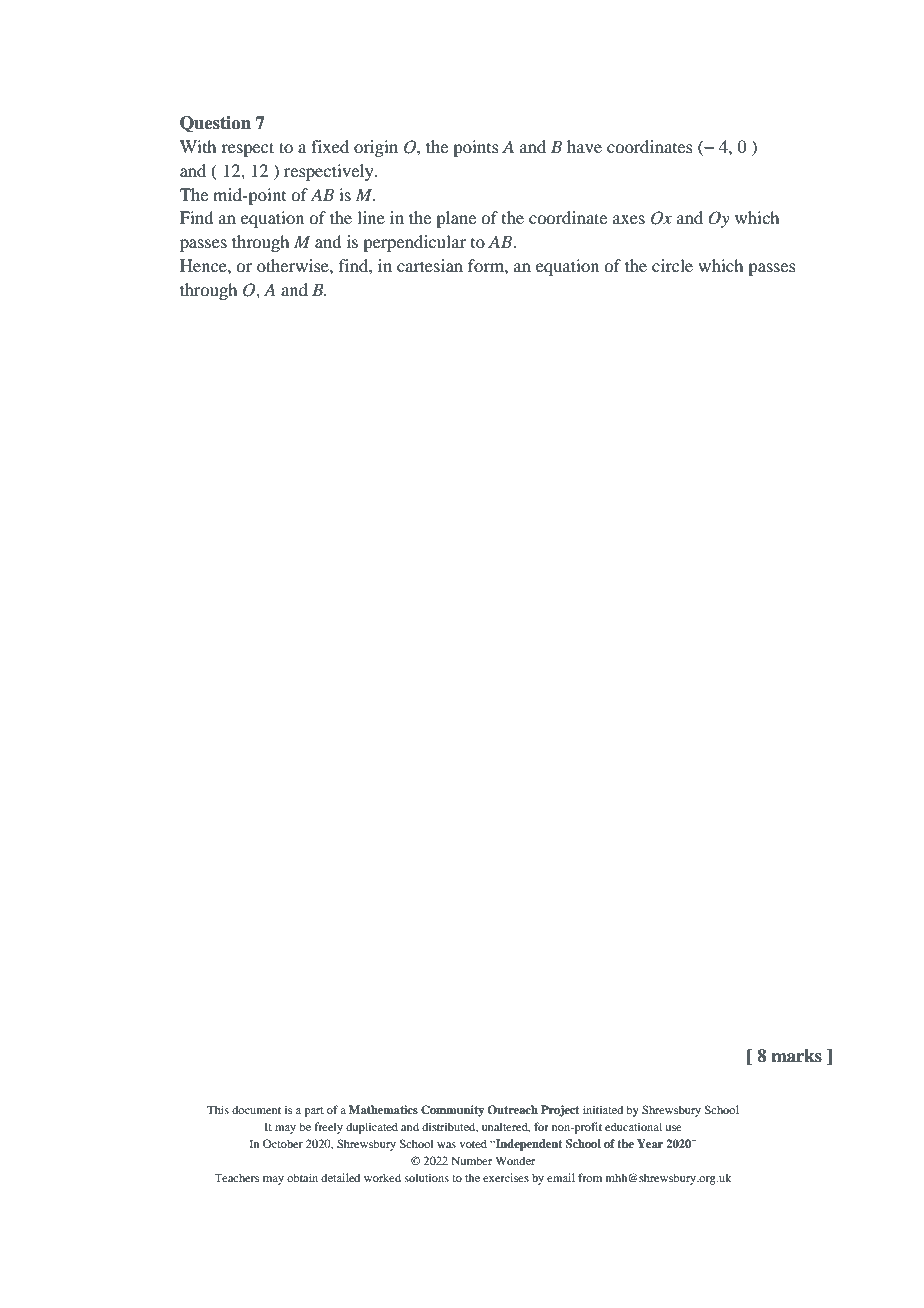  I want to click on plane, so click(456, 219).
